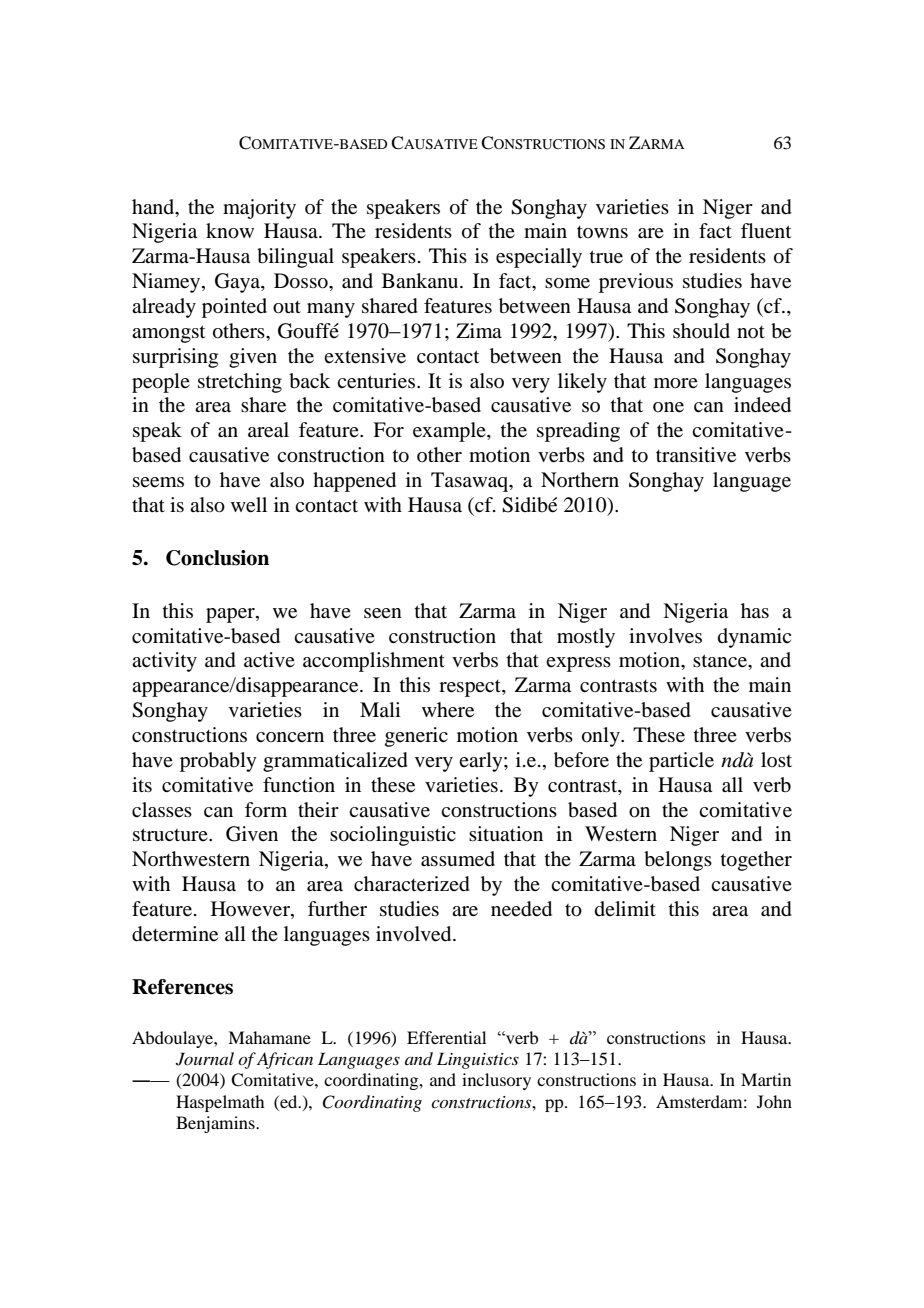 The height and width of the image is (1308, 924). I want to click on stance, so click(721, 661).
